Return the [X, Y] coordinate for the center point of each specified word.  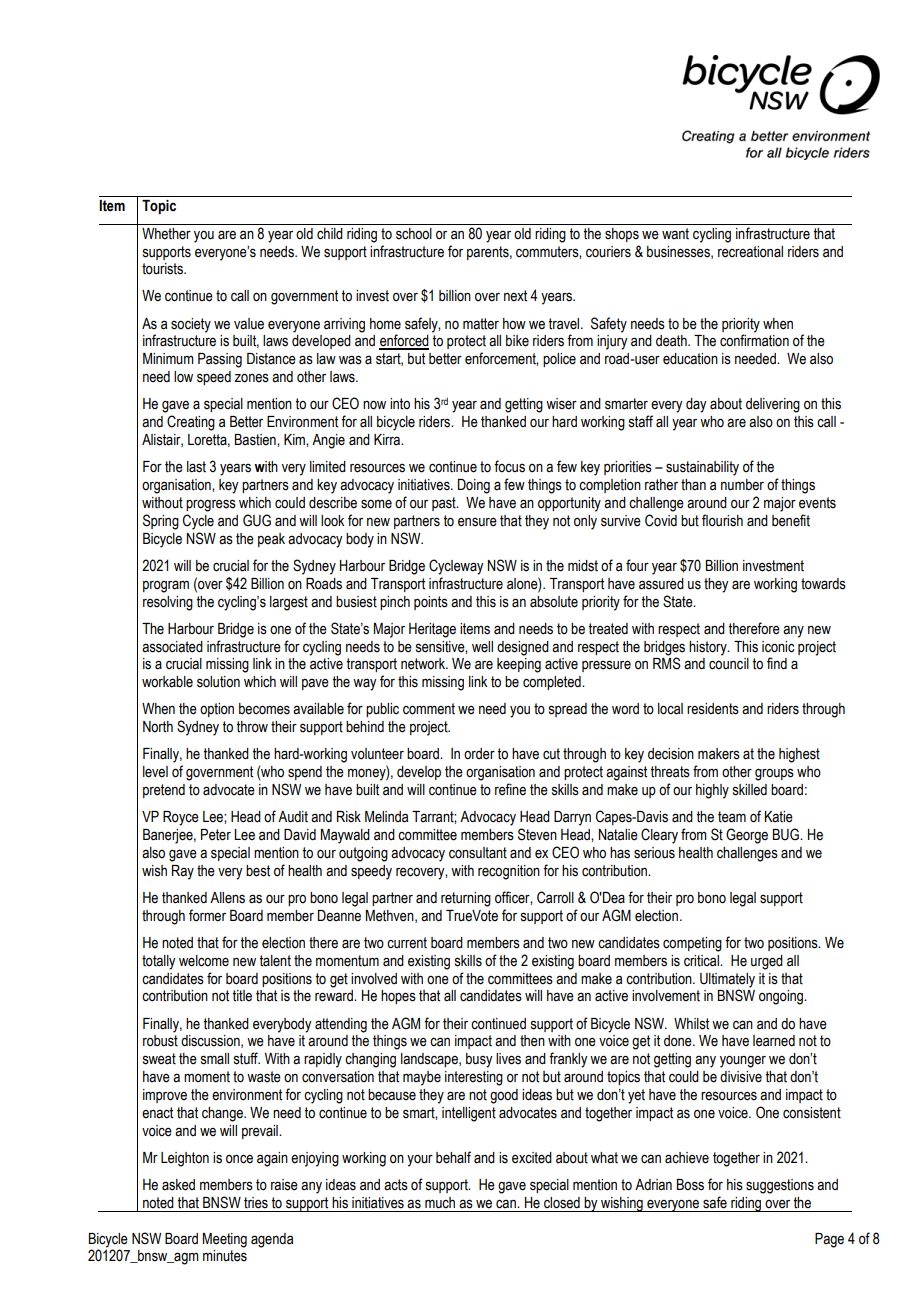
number [742, 485]
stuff [247, 1058]
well [482, 647]
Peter [216, 835]
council [729, 664]
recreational [750, 252]
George [747, 836]
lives [508, 1059]
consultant [478, 853]
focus [509, 466]
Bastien [256, 440]
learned [774, 1041]
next [515, 296]
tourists [163, 269]
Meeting [225, 1240]
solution [218, 682]
